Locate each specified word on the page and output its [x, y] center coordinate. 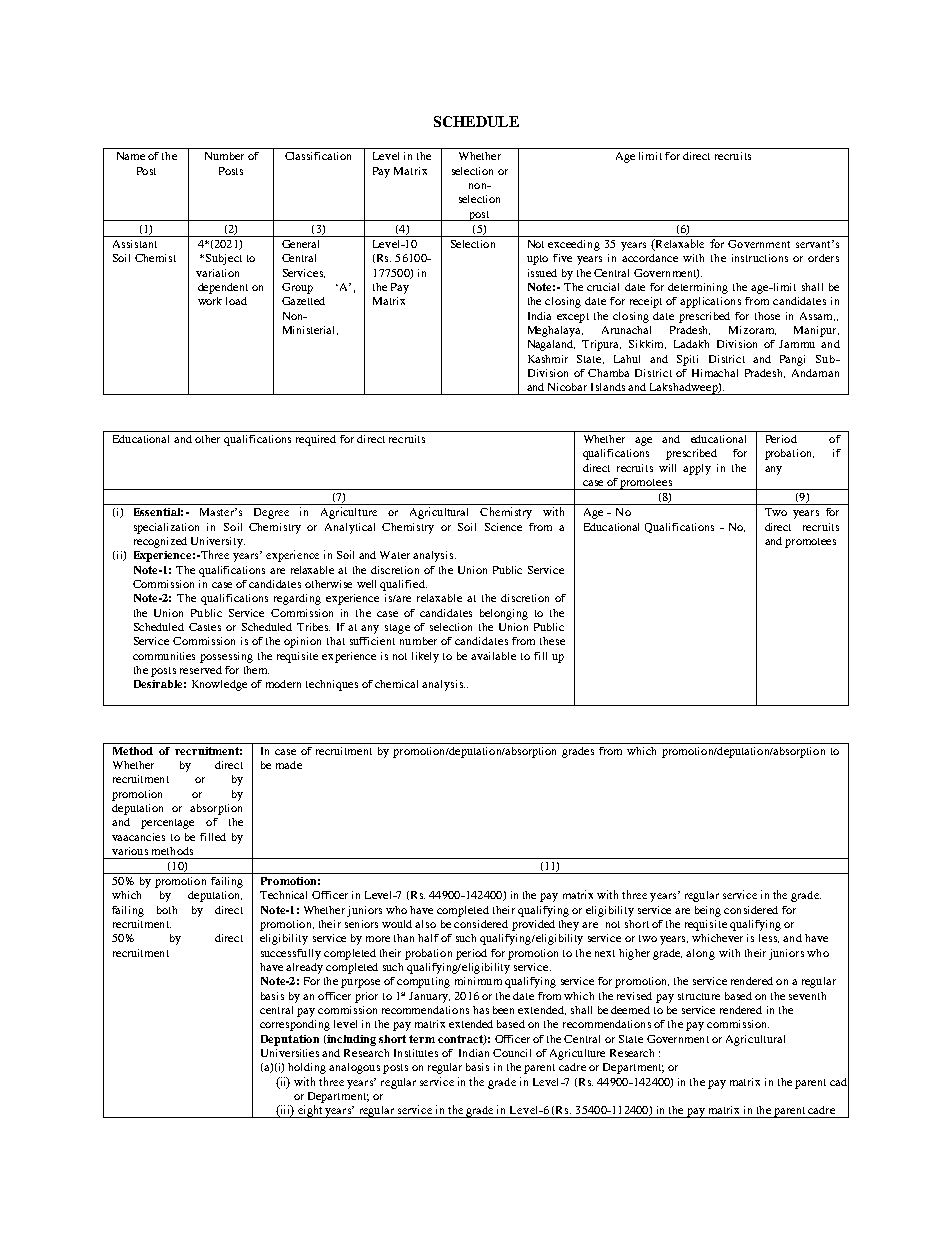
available [493, 656]
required [316, 440]
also [425, 924]
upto [537, 260]
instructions [760, 258]
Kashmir [548, 359]
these [552, 641]
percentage [167, 824]
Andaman [815, 373]
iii [285, 1111]
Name [131, 156]
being [708, 911]
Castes [205, 627]
